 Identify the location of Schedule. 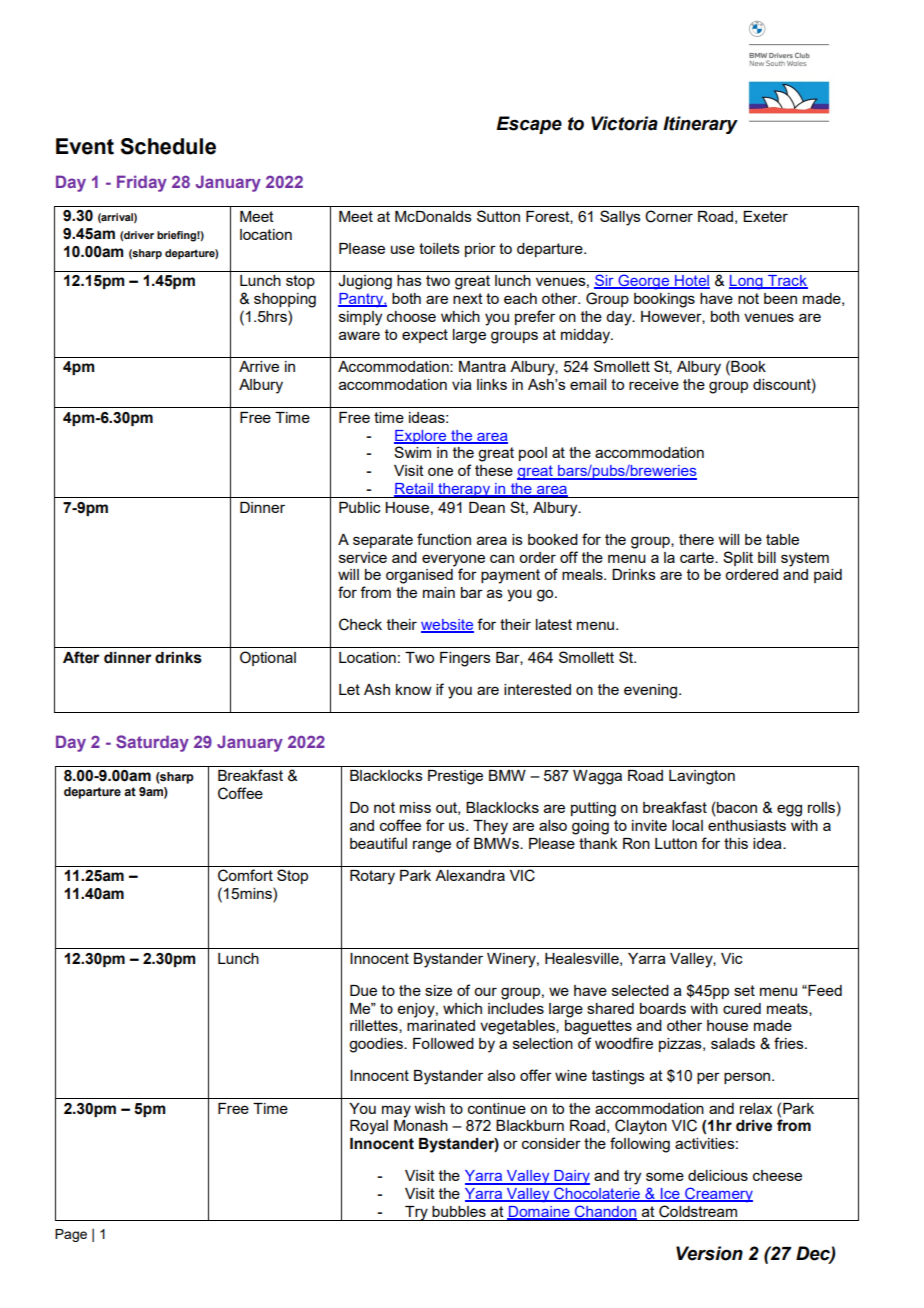
(168, 146).
